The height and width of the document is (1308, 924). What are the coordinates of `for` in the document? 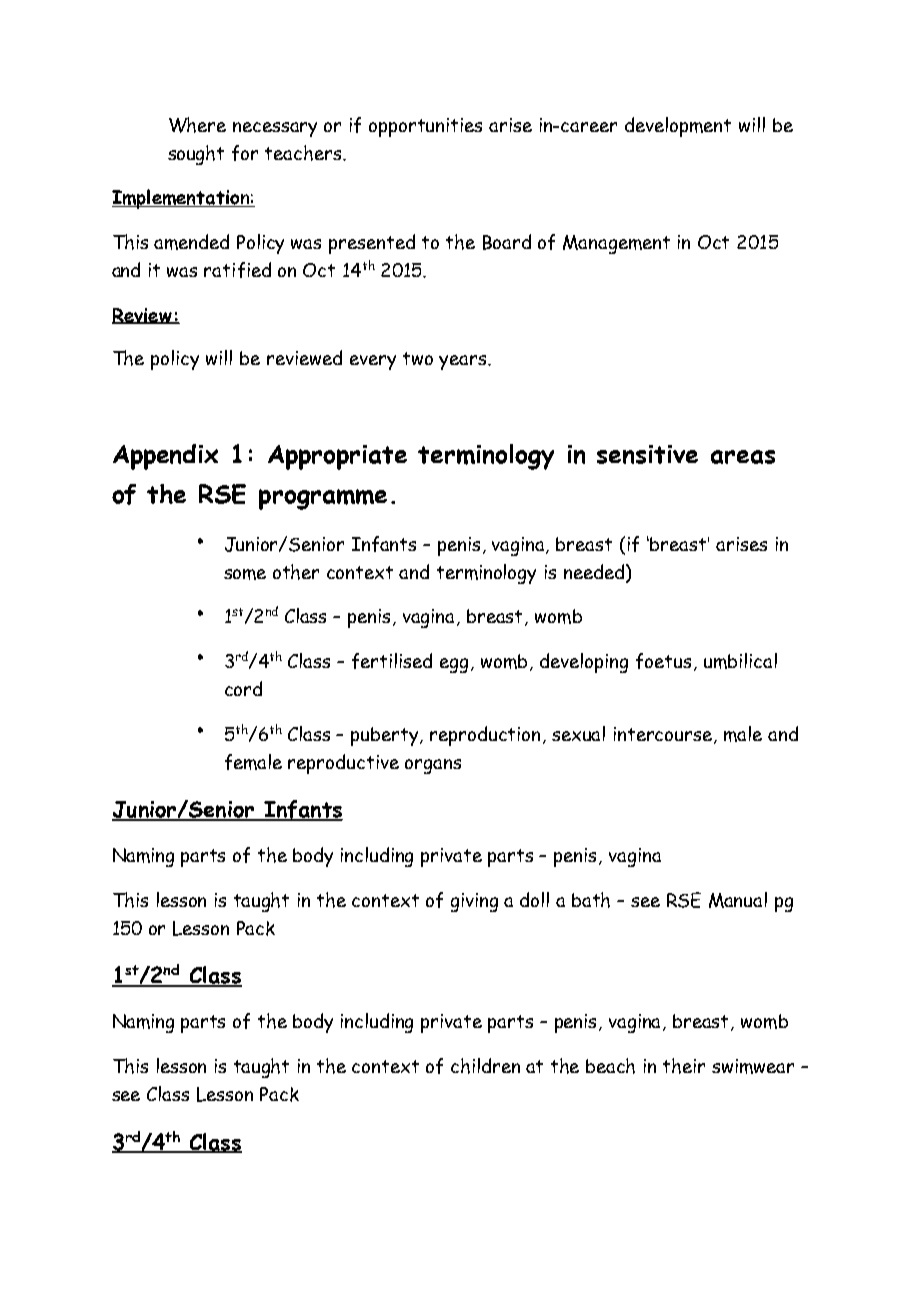 It's located at (245, 153).
